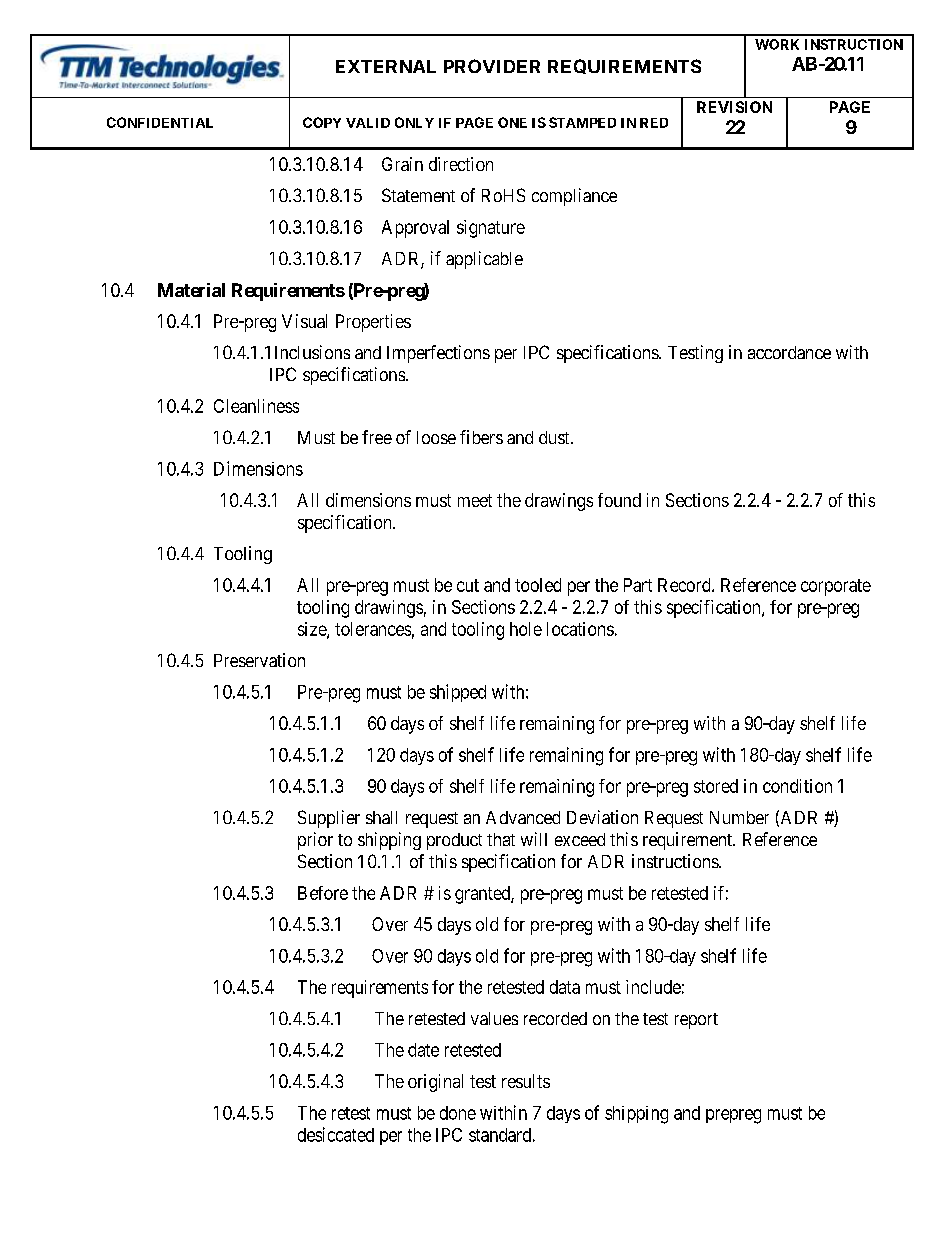  Describe the element at coordinates (322, 122) in the document. I see `COPY` at that location.
